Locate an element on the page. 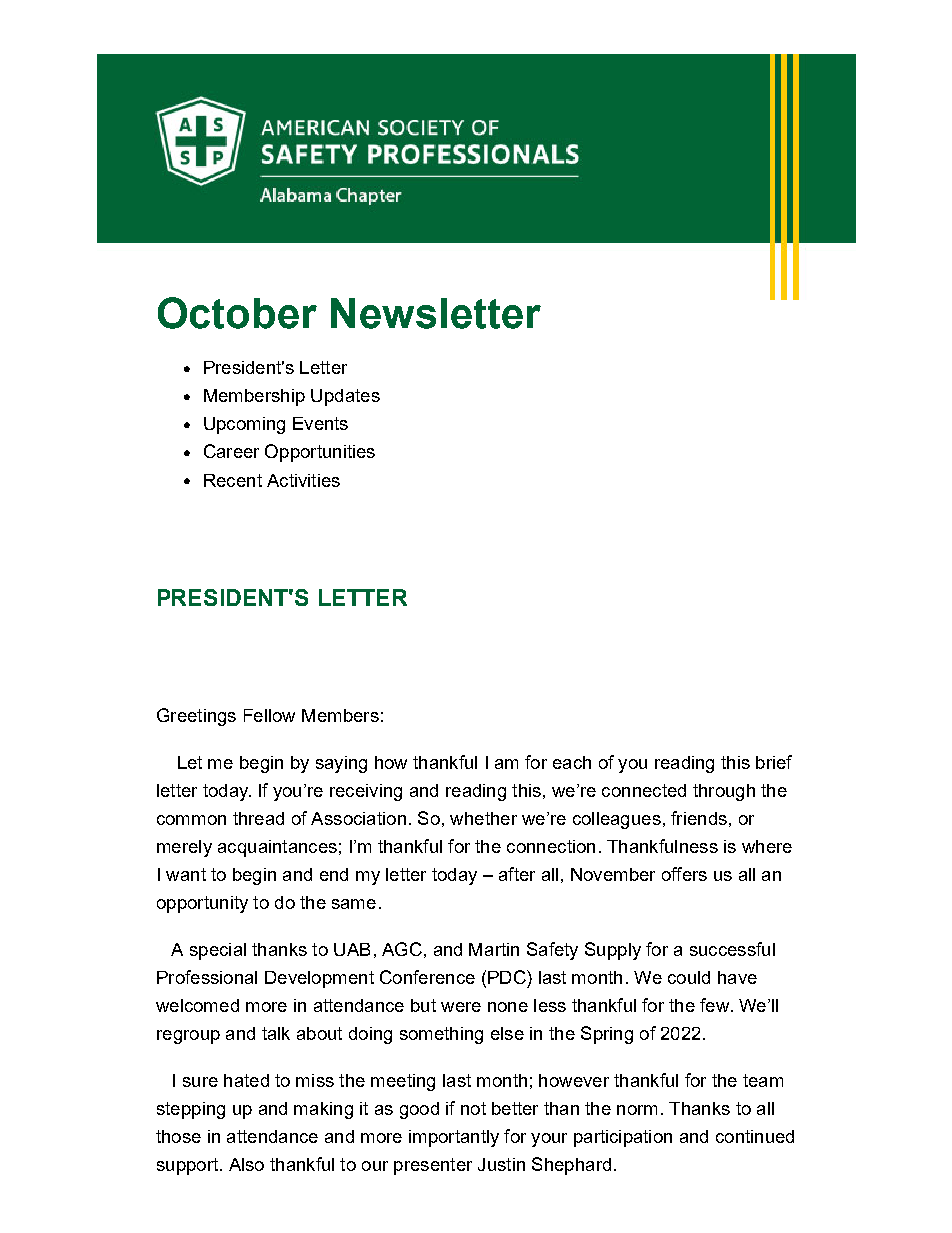 The height and width of the document is (1233, 952). brief is located at coordinates (774, 762).
